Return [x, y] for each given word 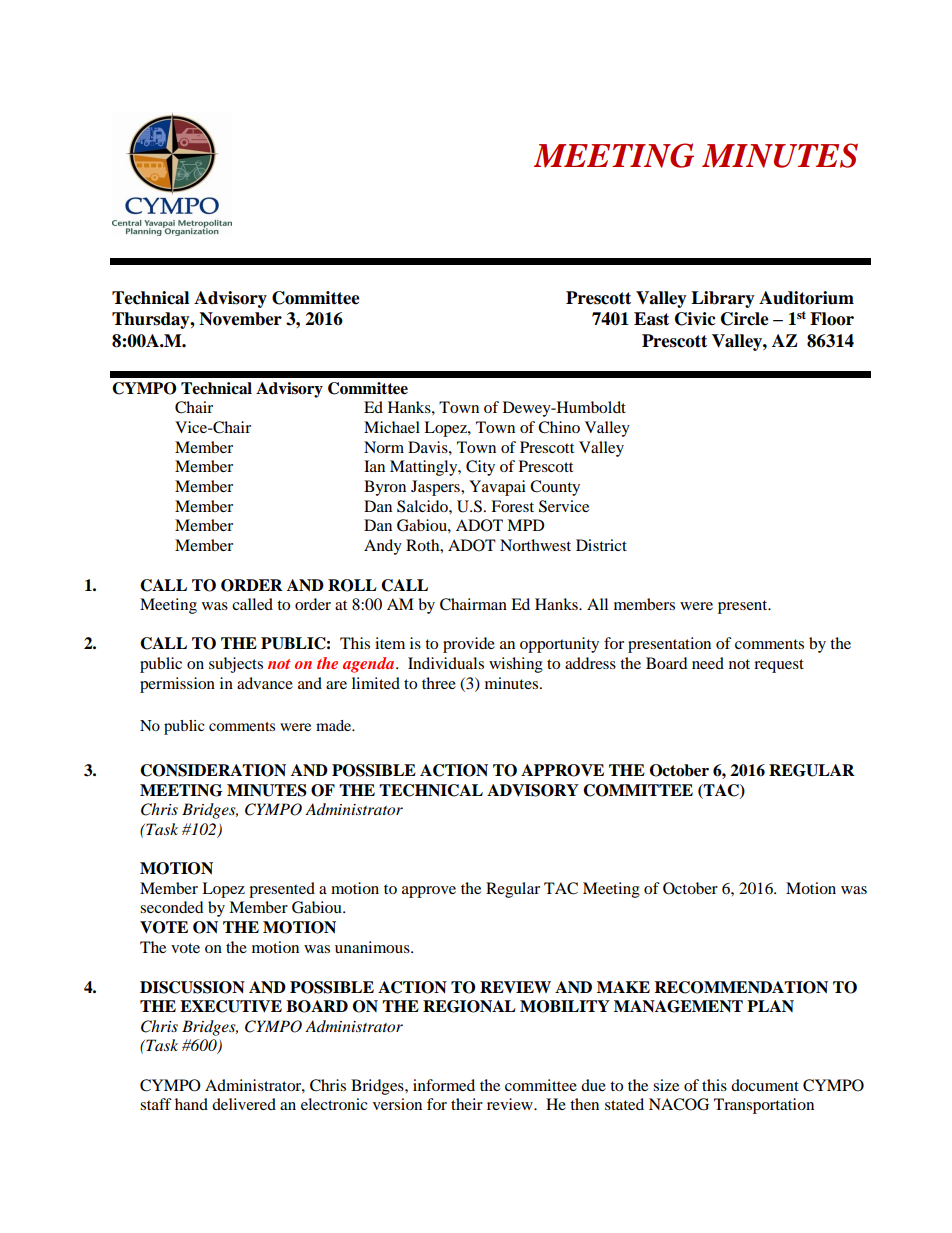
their [467, 1104]
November [240, 319]
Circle [745, 319]
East [651, 319]
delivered [244, 1104]
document [765, 1085]
